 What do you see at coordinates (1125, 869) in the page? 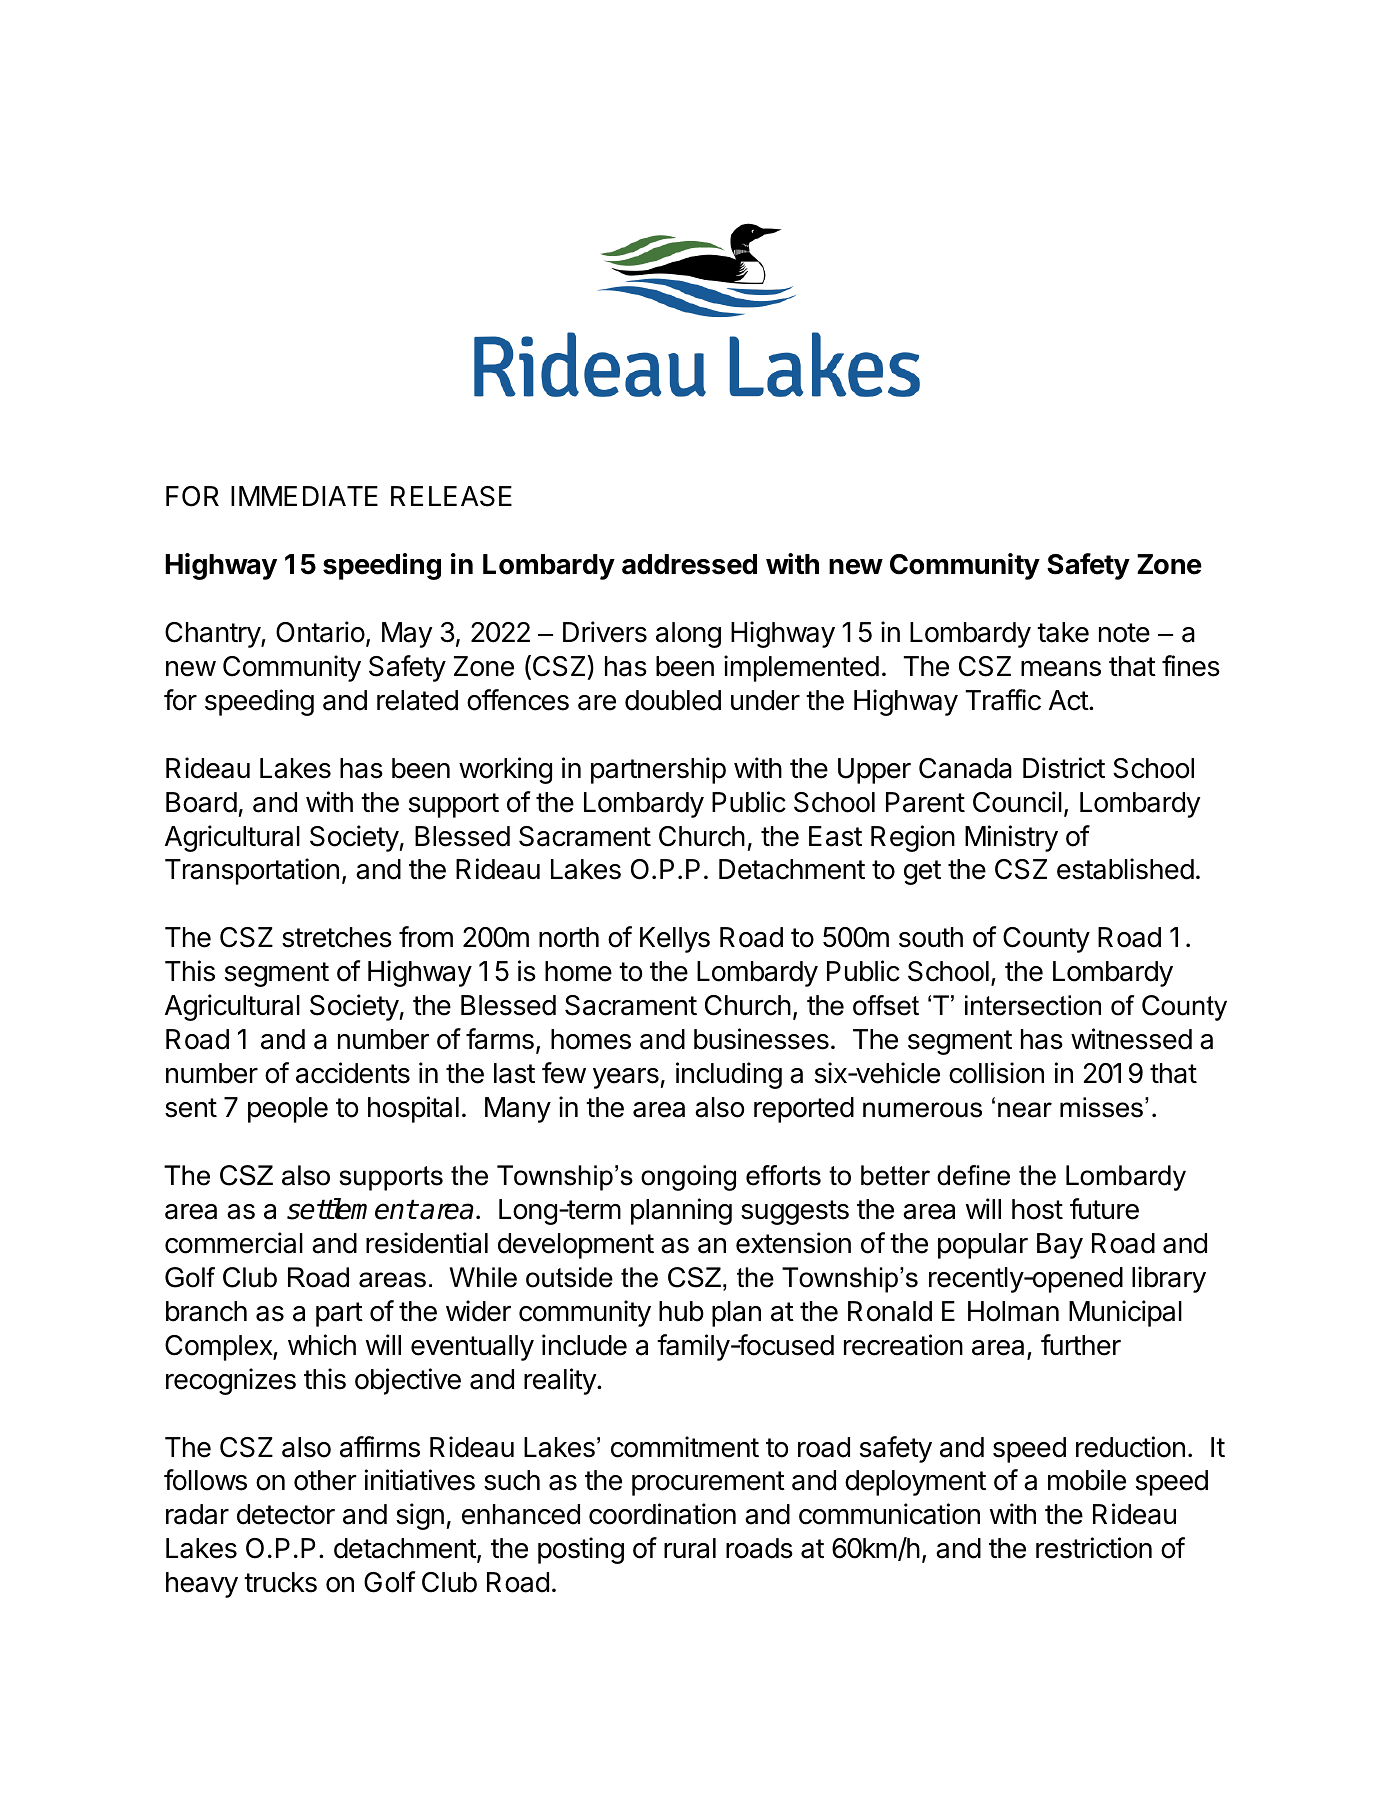
I see `established` at bounding box center [1125, 869].
